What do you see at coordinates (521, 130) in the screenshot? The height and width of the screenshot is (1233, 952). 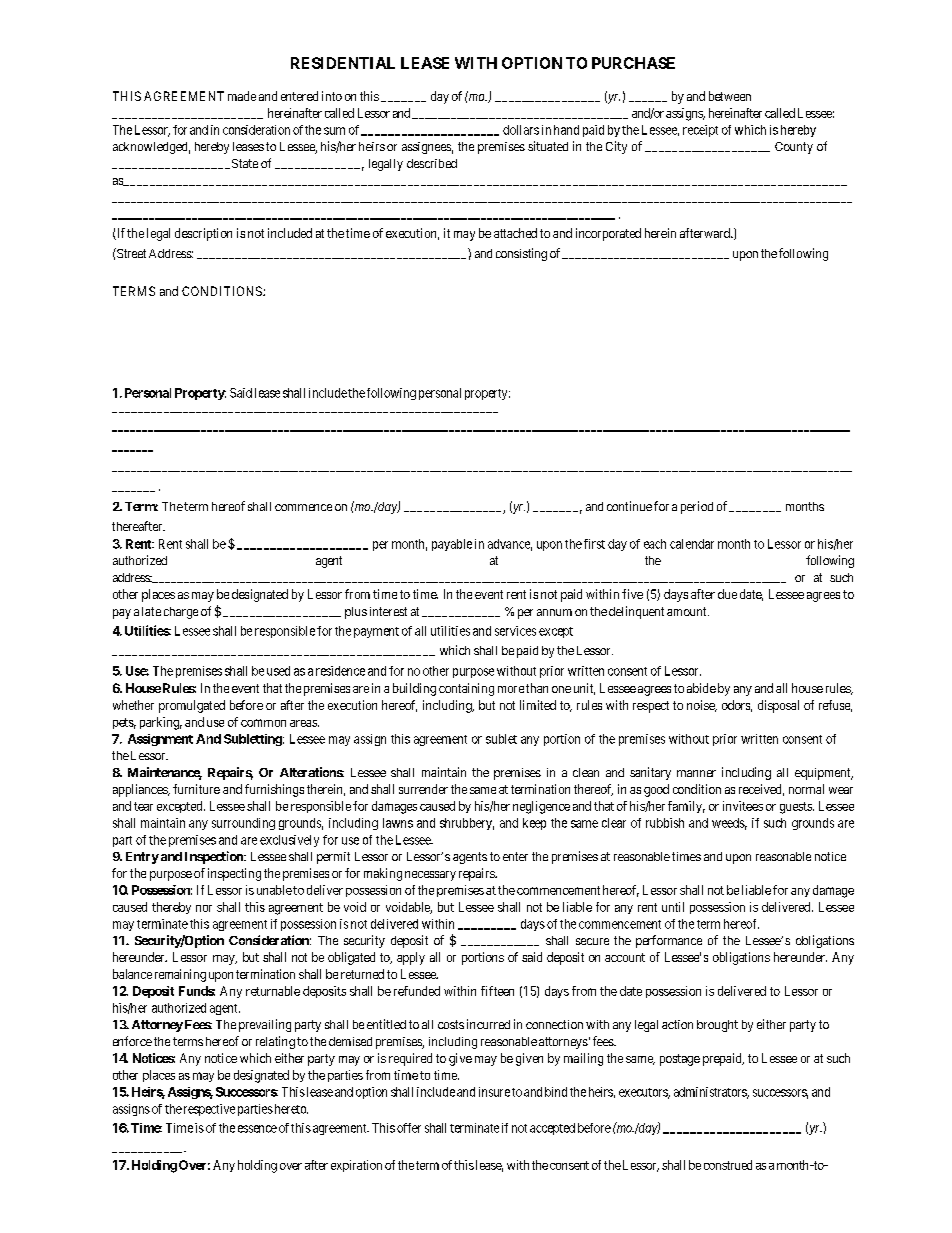 I see `dollars` at bounding box center [521, 130].
